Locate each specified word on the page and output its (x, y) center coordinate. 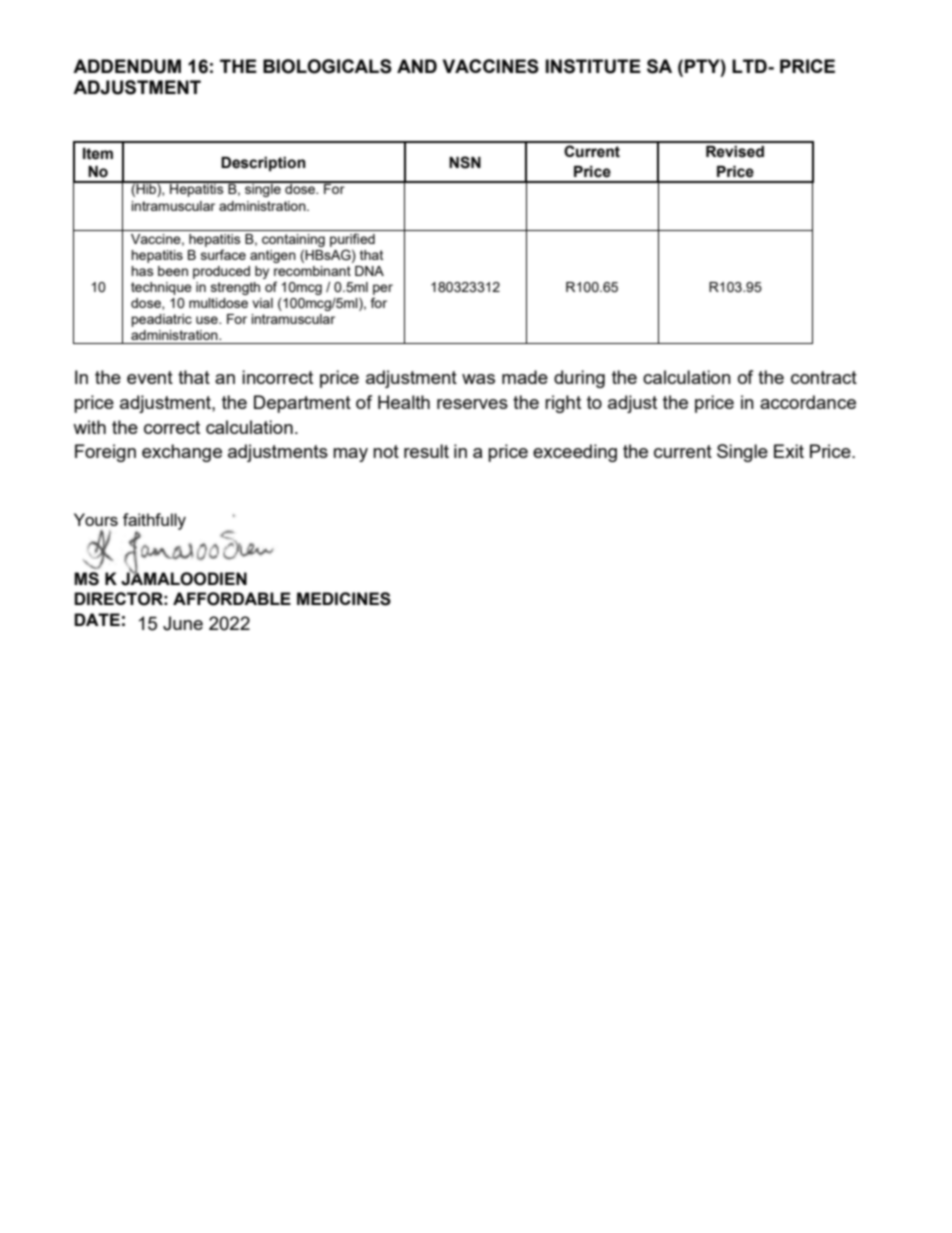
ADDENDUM (127, 66)
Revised (735, 152)
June (183, 623)
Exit (789, 451)
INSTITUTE (593, 66)
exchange (182, 453)
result (426, 451)
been (173, 271)
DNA (369, 271)
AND (417, 66)
